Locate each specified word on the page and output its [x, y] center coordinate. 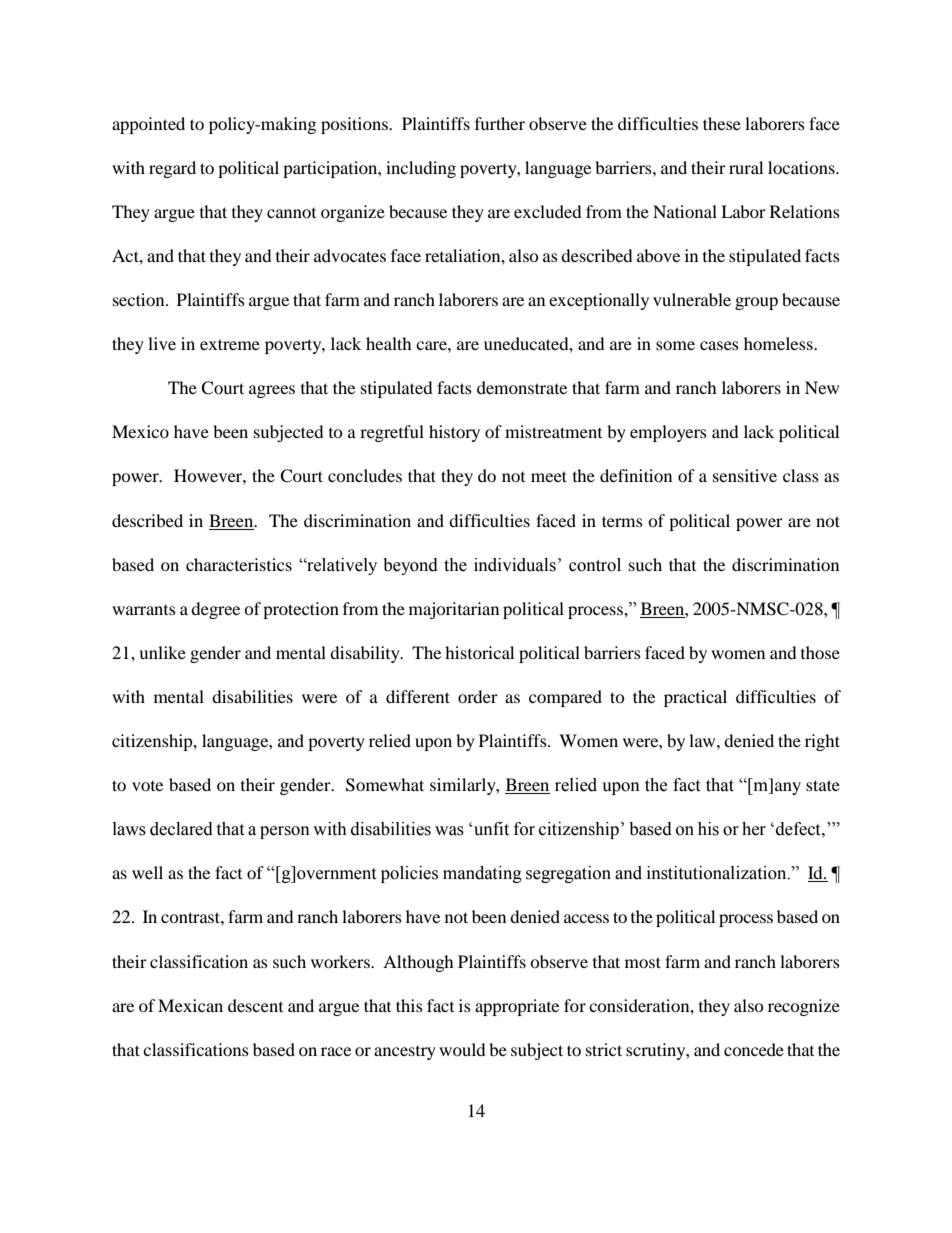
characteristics [239, 564]
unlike [162, 652]
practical [695, 698]
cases [719, 345]
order [478, 696]
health [389, 343]
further [500, 123]
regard [172, 169]
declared [181, 829]
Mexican [190, 1005]
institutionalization [718, 873]
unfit [491, 829]
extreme [230, 344]
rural [746, 167]
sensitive [745, 475]
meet [549, 476]
